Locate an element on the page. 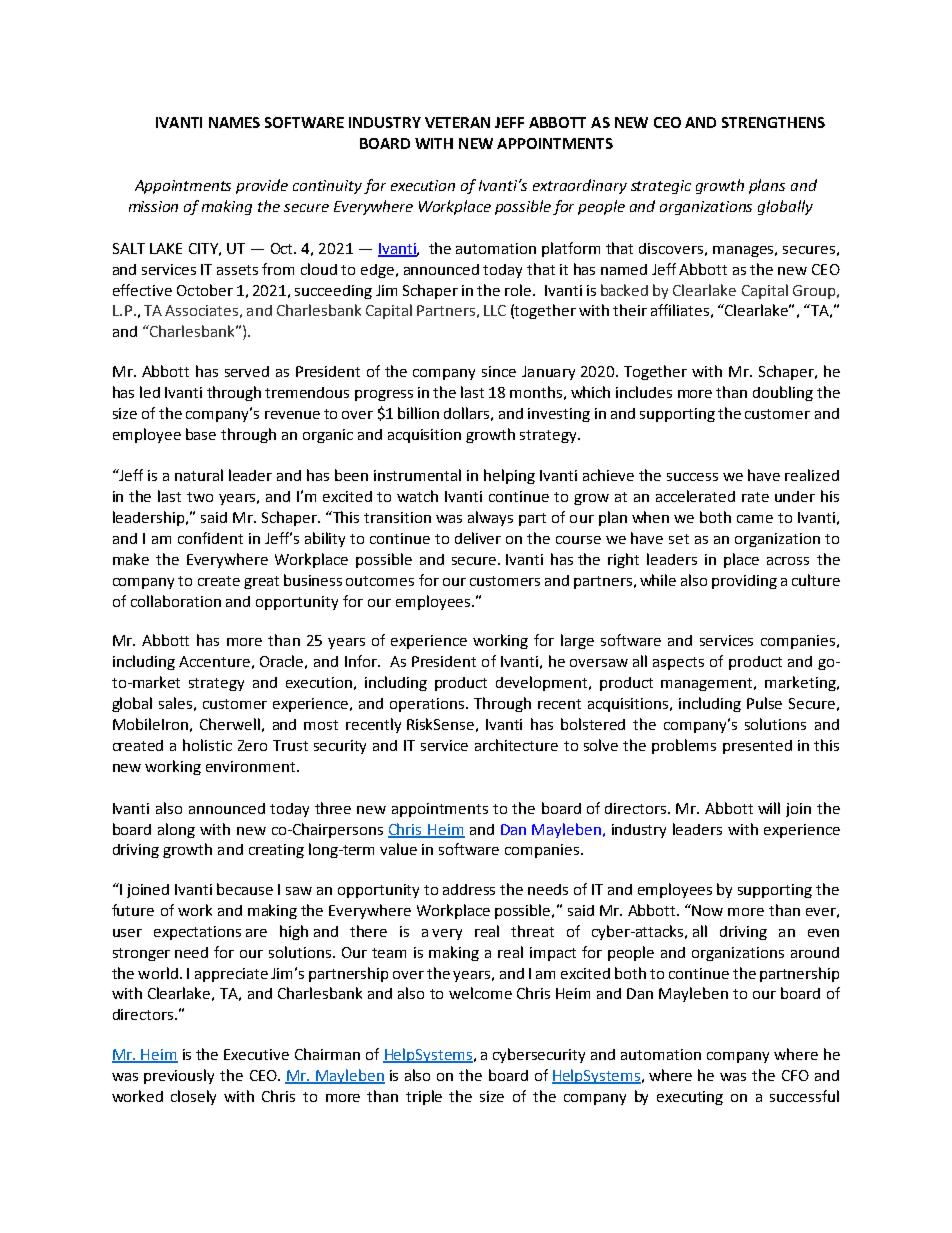  address is located at coordinates (469, 889).
